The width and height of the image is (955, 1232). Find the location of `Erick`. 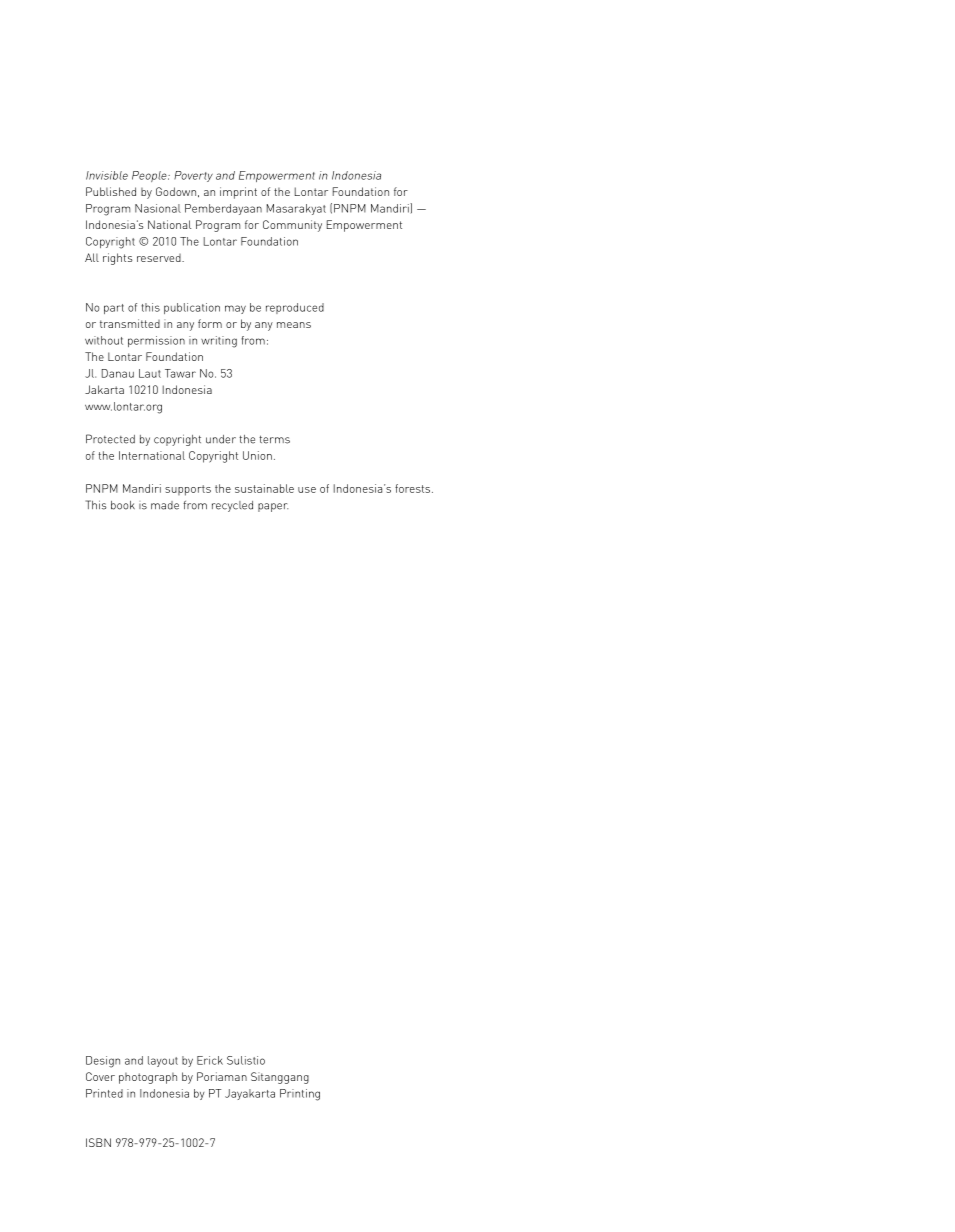

Erick is located at coordinates (210, 1060).
